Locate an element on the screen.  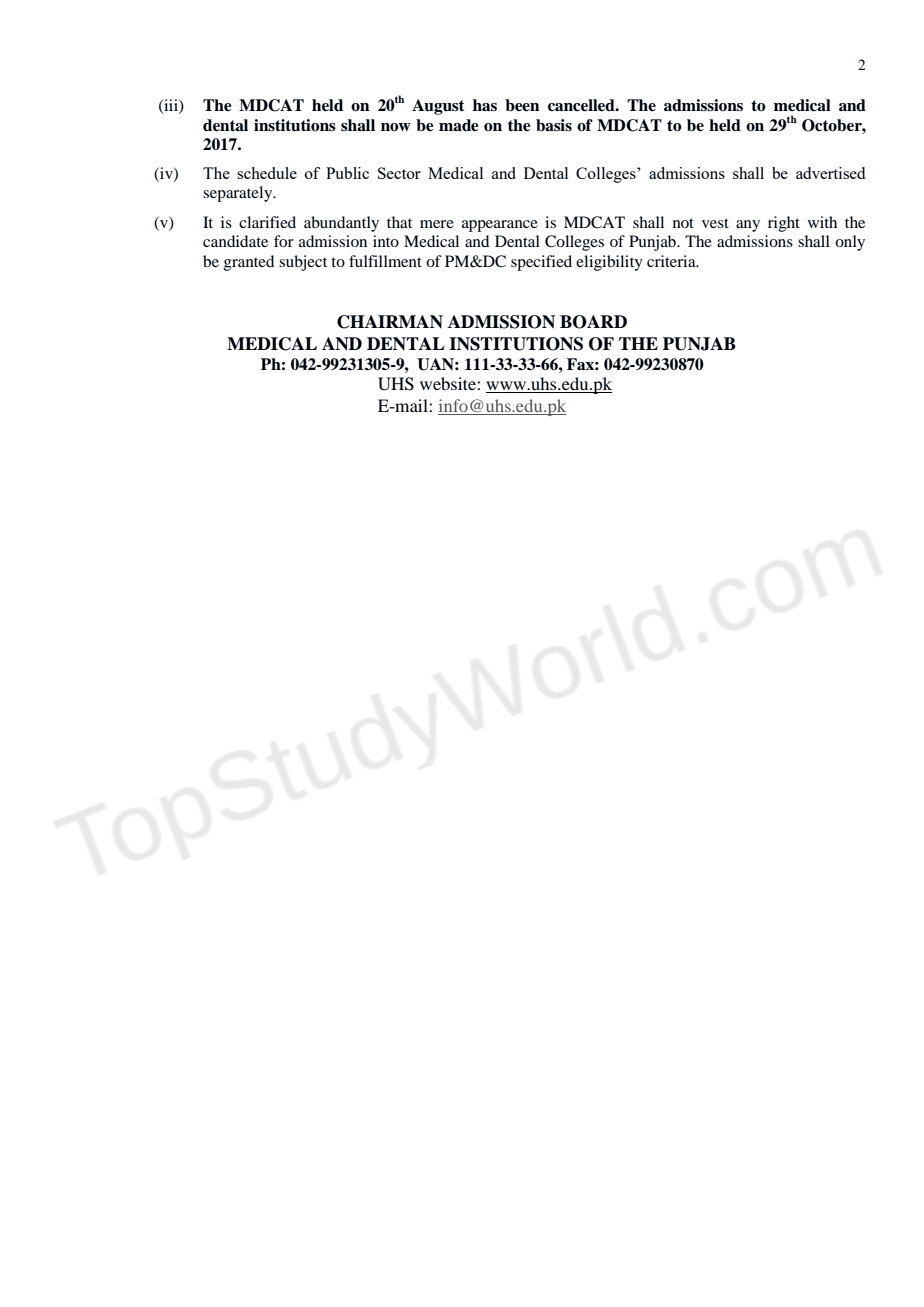
been is located at coordinates (522, 105).
